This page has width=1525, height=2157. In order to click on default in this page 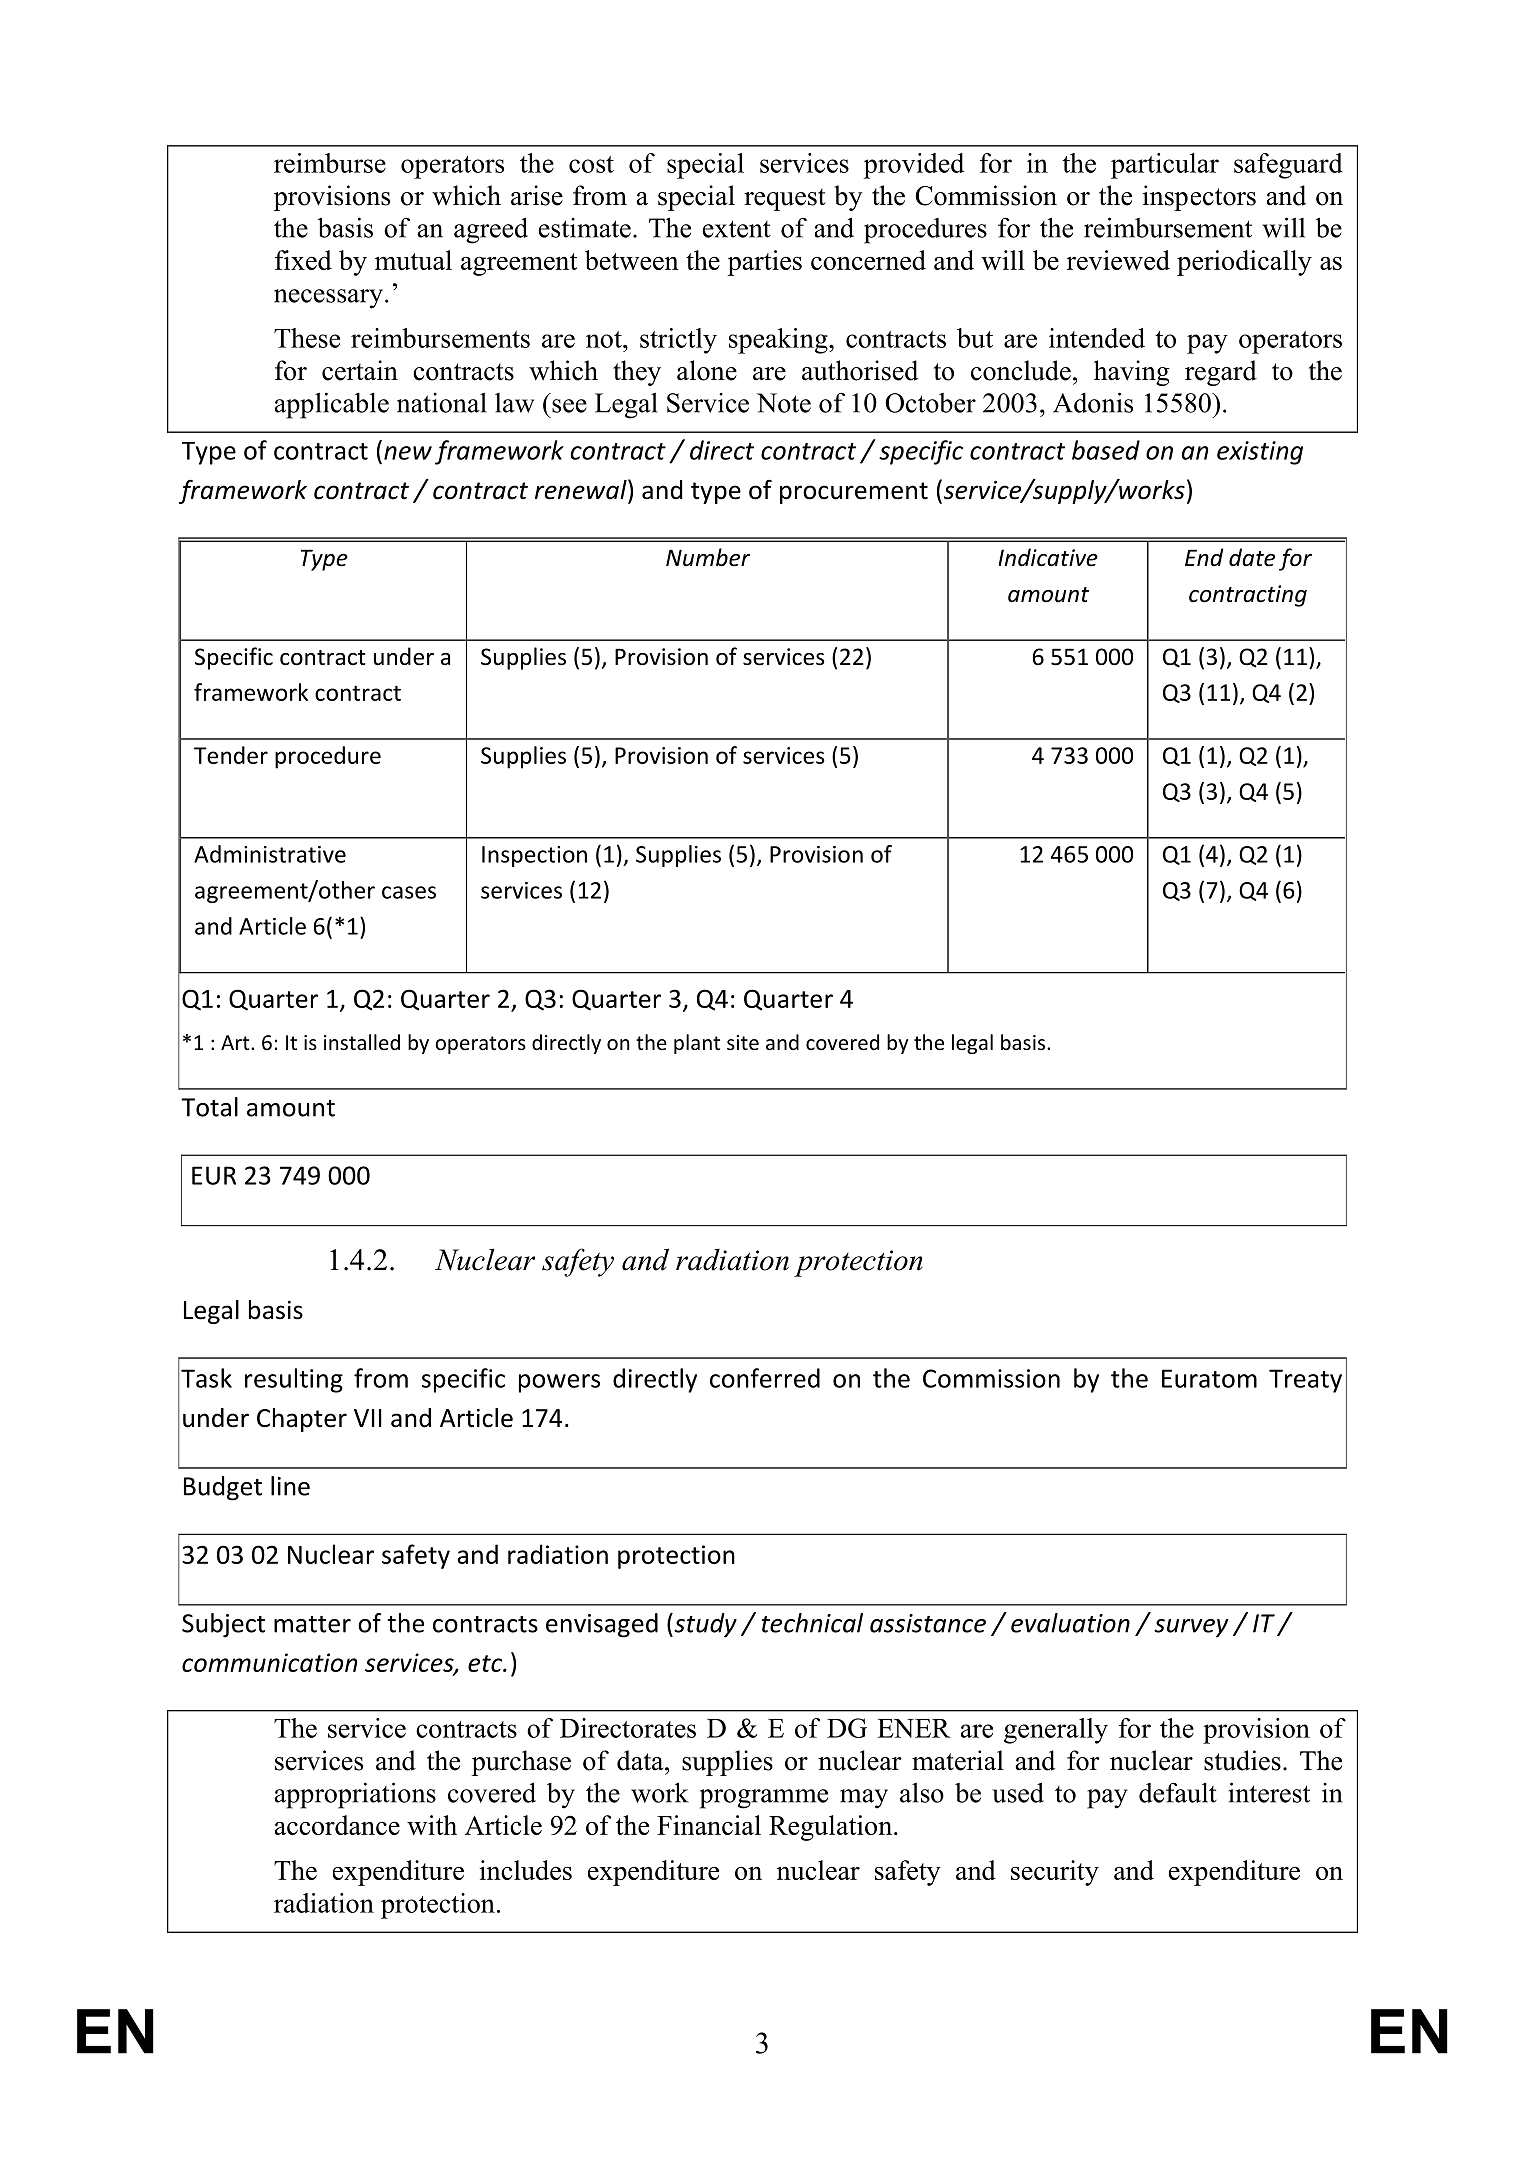, I will do `click(1178, 1792)`.
